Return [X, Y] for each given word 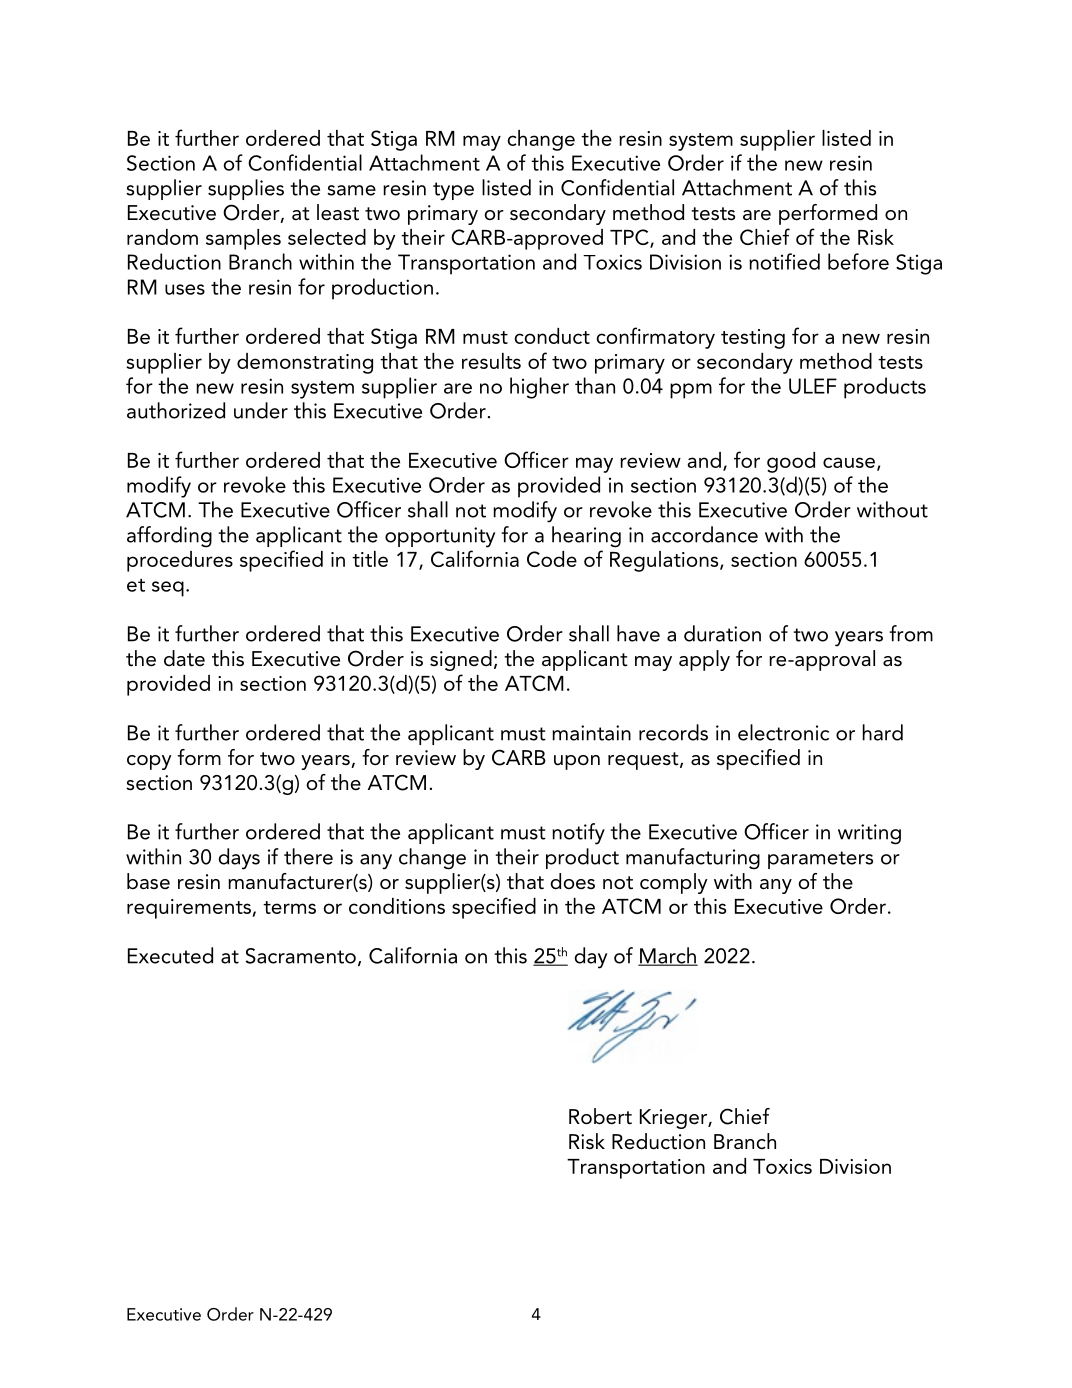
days [239, 859]
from [911, 633]
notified [784, 261]
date [184, 658]
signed [461, 660]
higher [539, 388]
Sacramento [300, 956]
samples [243, 239]
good [791, 462]
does [573, 881]
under [261, 410]
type [453, 191]
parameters [820, 860]
